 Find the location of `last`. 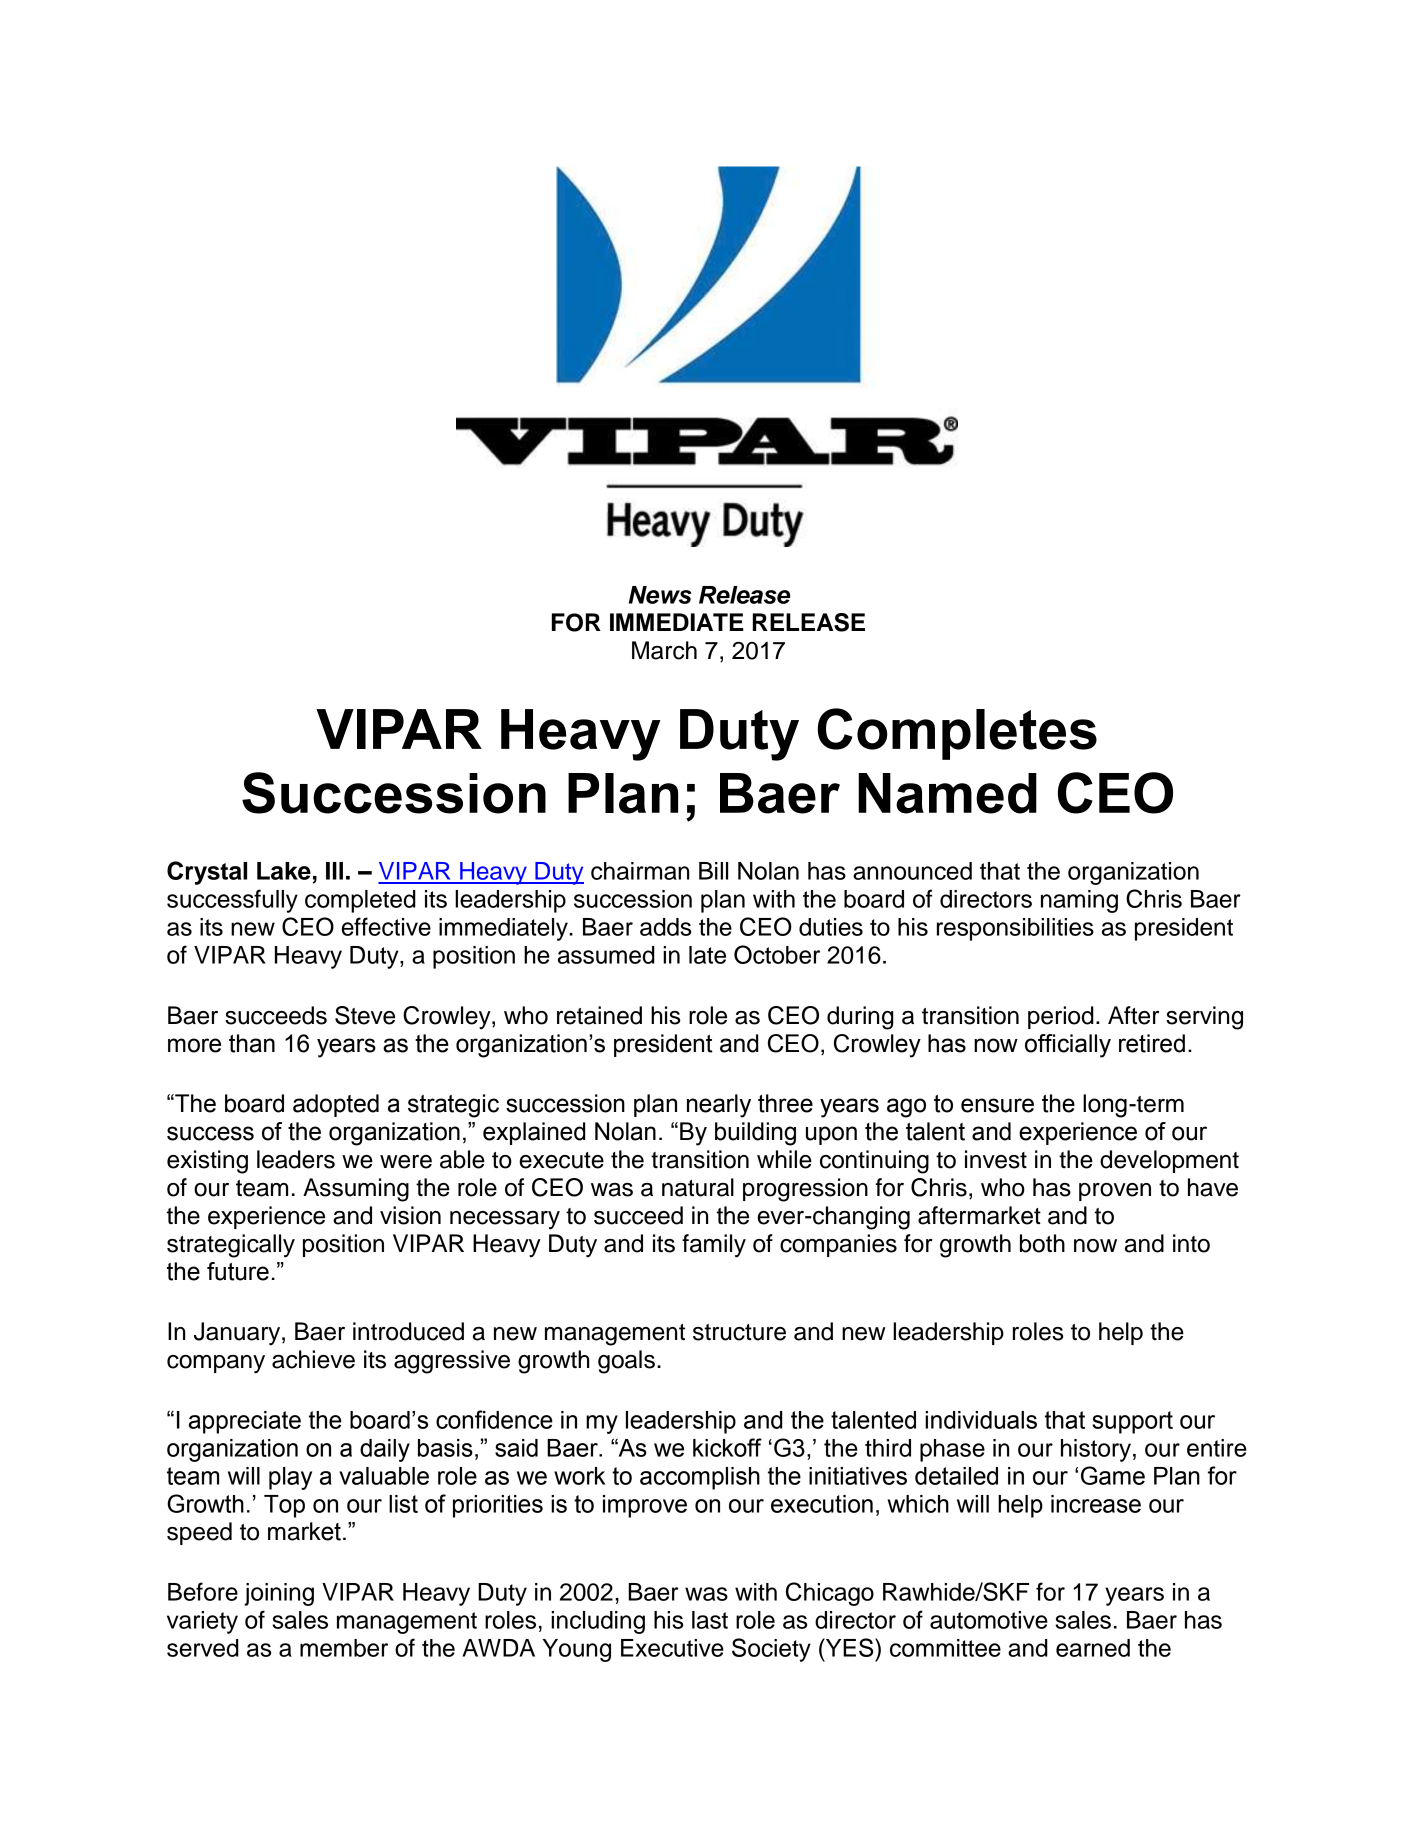

last is located at coordinates (710, 1620).
